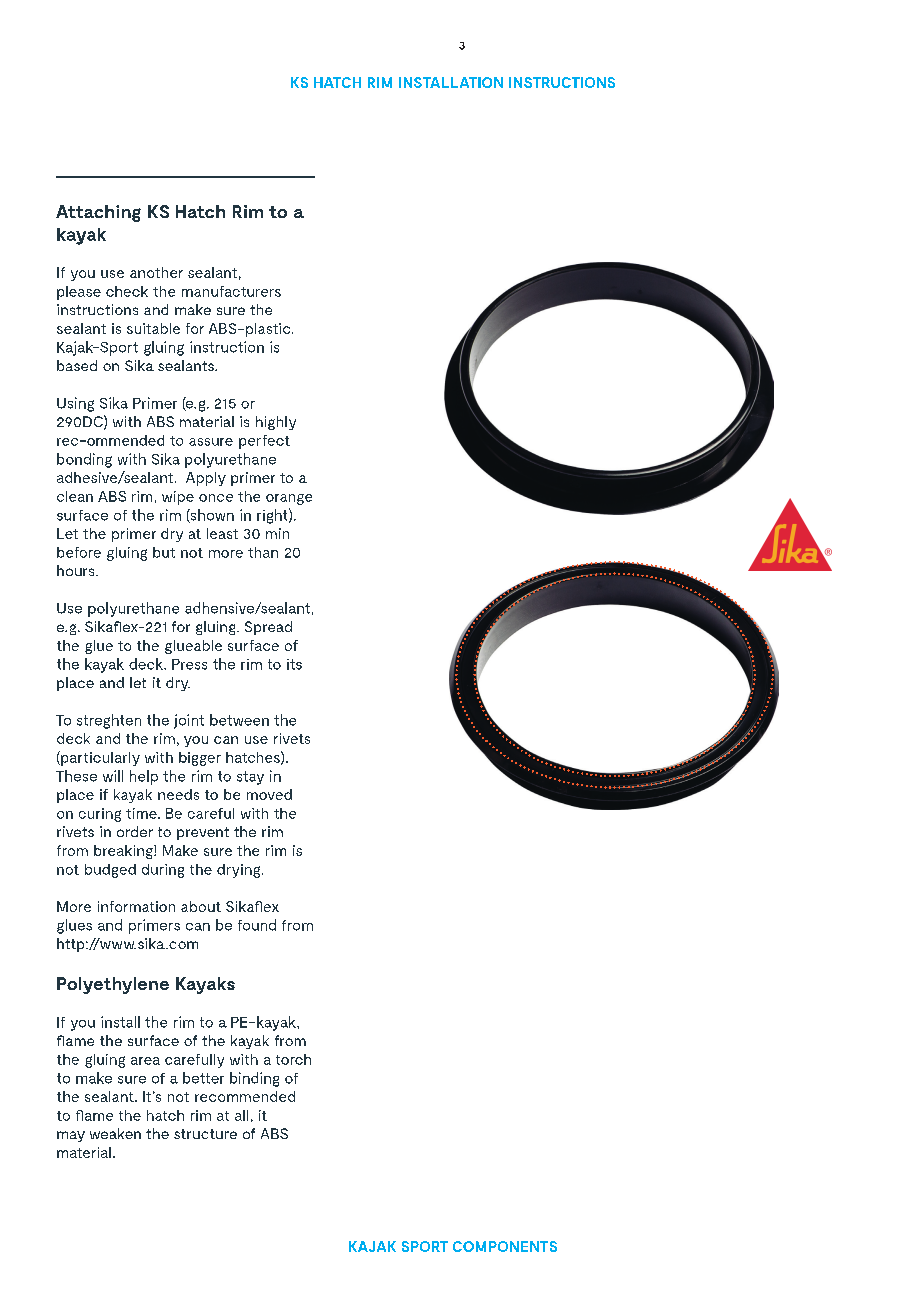 The height and width of the document is (1308, 924). Describe the element at coordinates (205, 1134) in the document. I see `structure` at that location.
